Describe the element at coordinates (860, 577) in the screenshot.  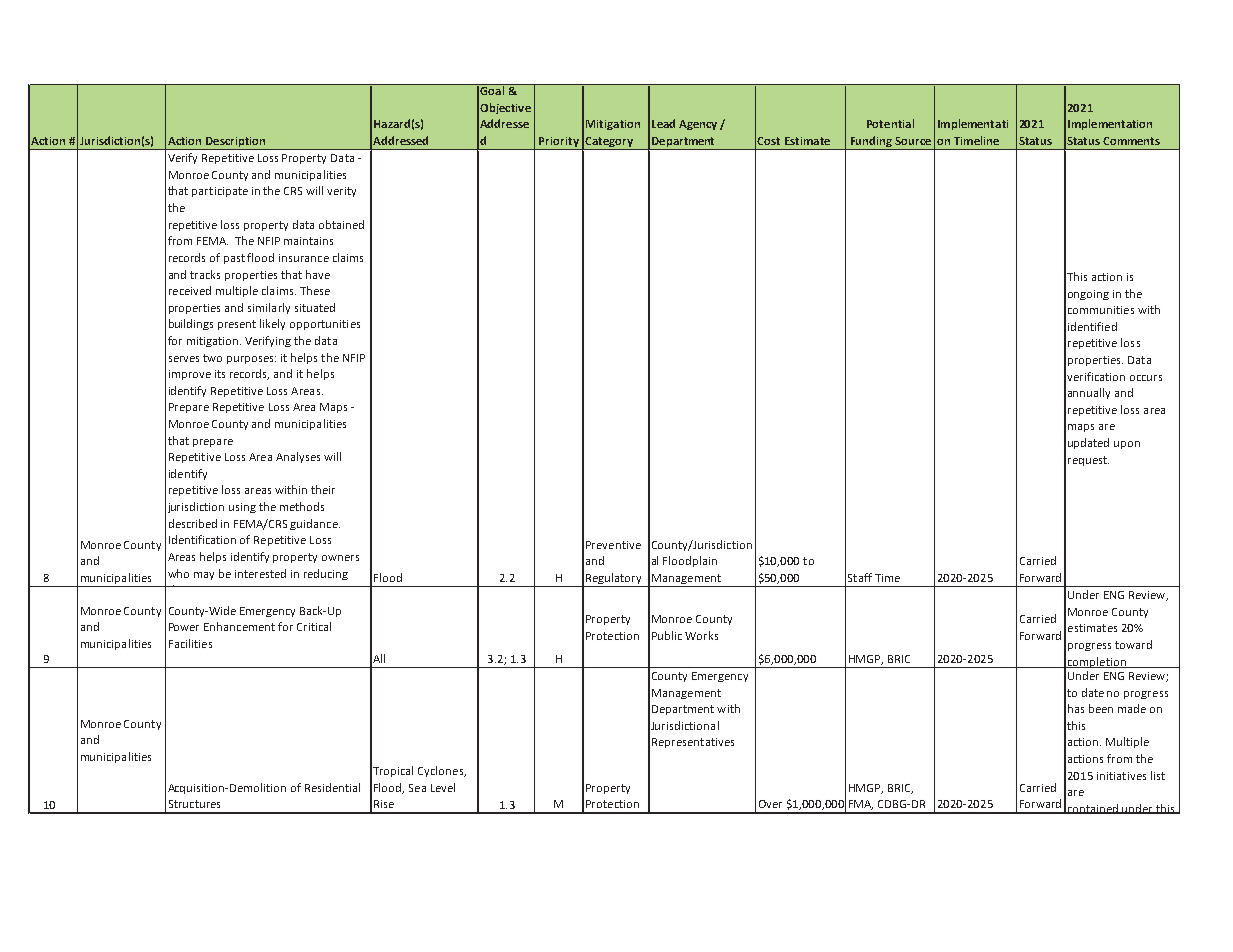
I see `Staff` at that location.
